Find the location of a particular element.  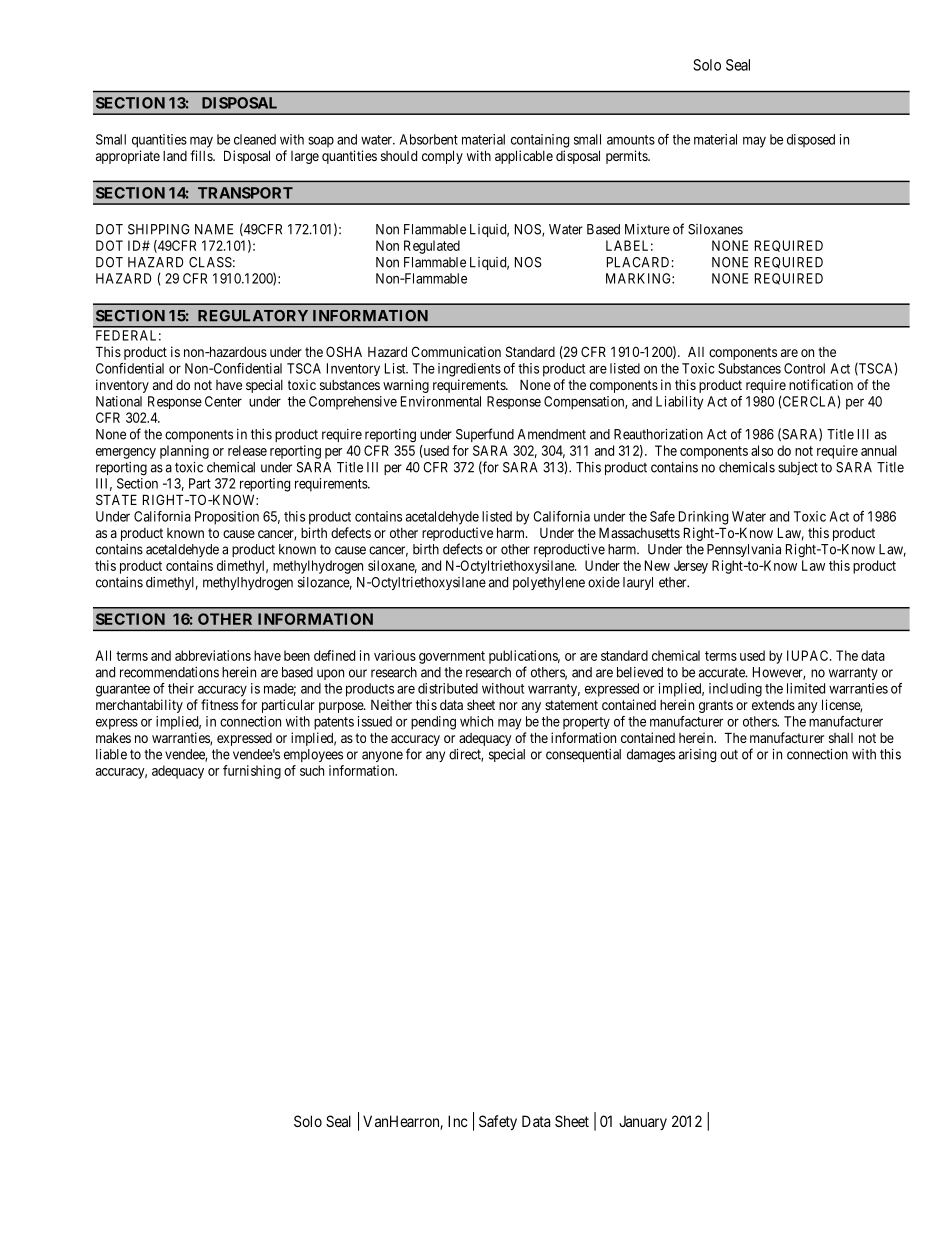

January is located at coordinates (643, 1123).
